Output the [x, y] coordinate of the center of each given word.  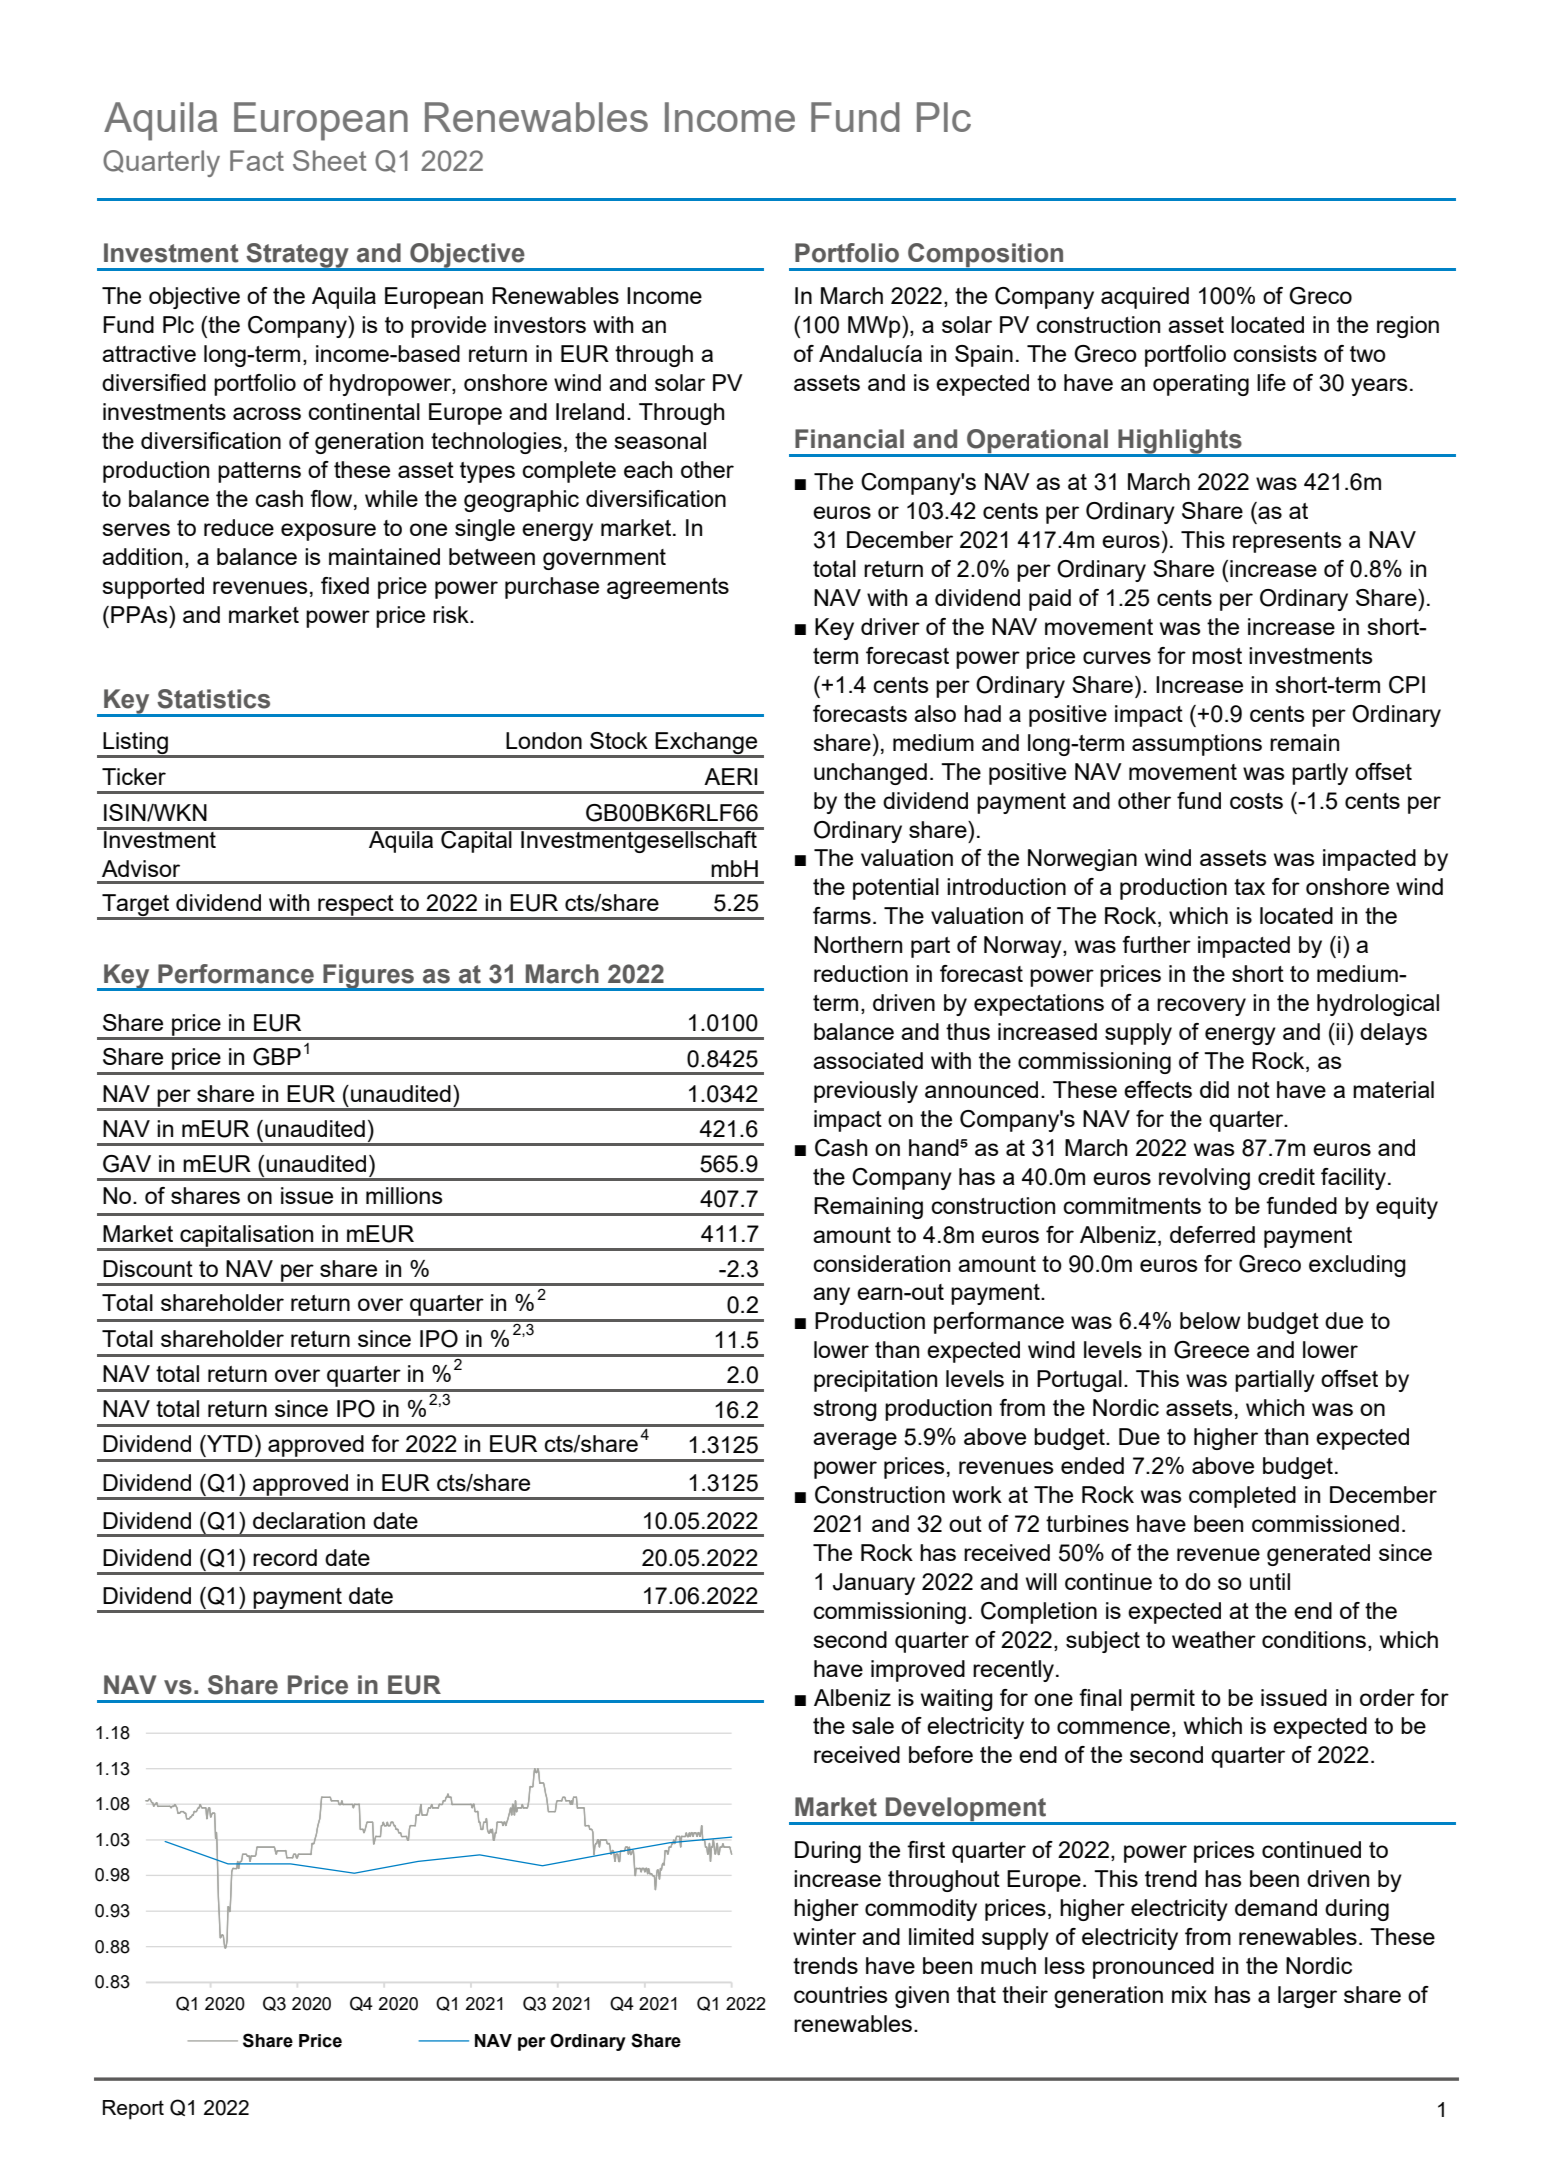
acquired [1145, 298]
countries [841, 1994]
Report [133, 2110]
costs [1256, 801]
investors [540, 324]
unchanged [870, 774]
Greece [1211, 1350]
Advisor [141, 868]
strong [845, 1410]
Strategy [297, 256]
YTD [229, 1443]
